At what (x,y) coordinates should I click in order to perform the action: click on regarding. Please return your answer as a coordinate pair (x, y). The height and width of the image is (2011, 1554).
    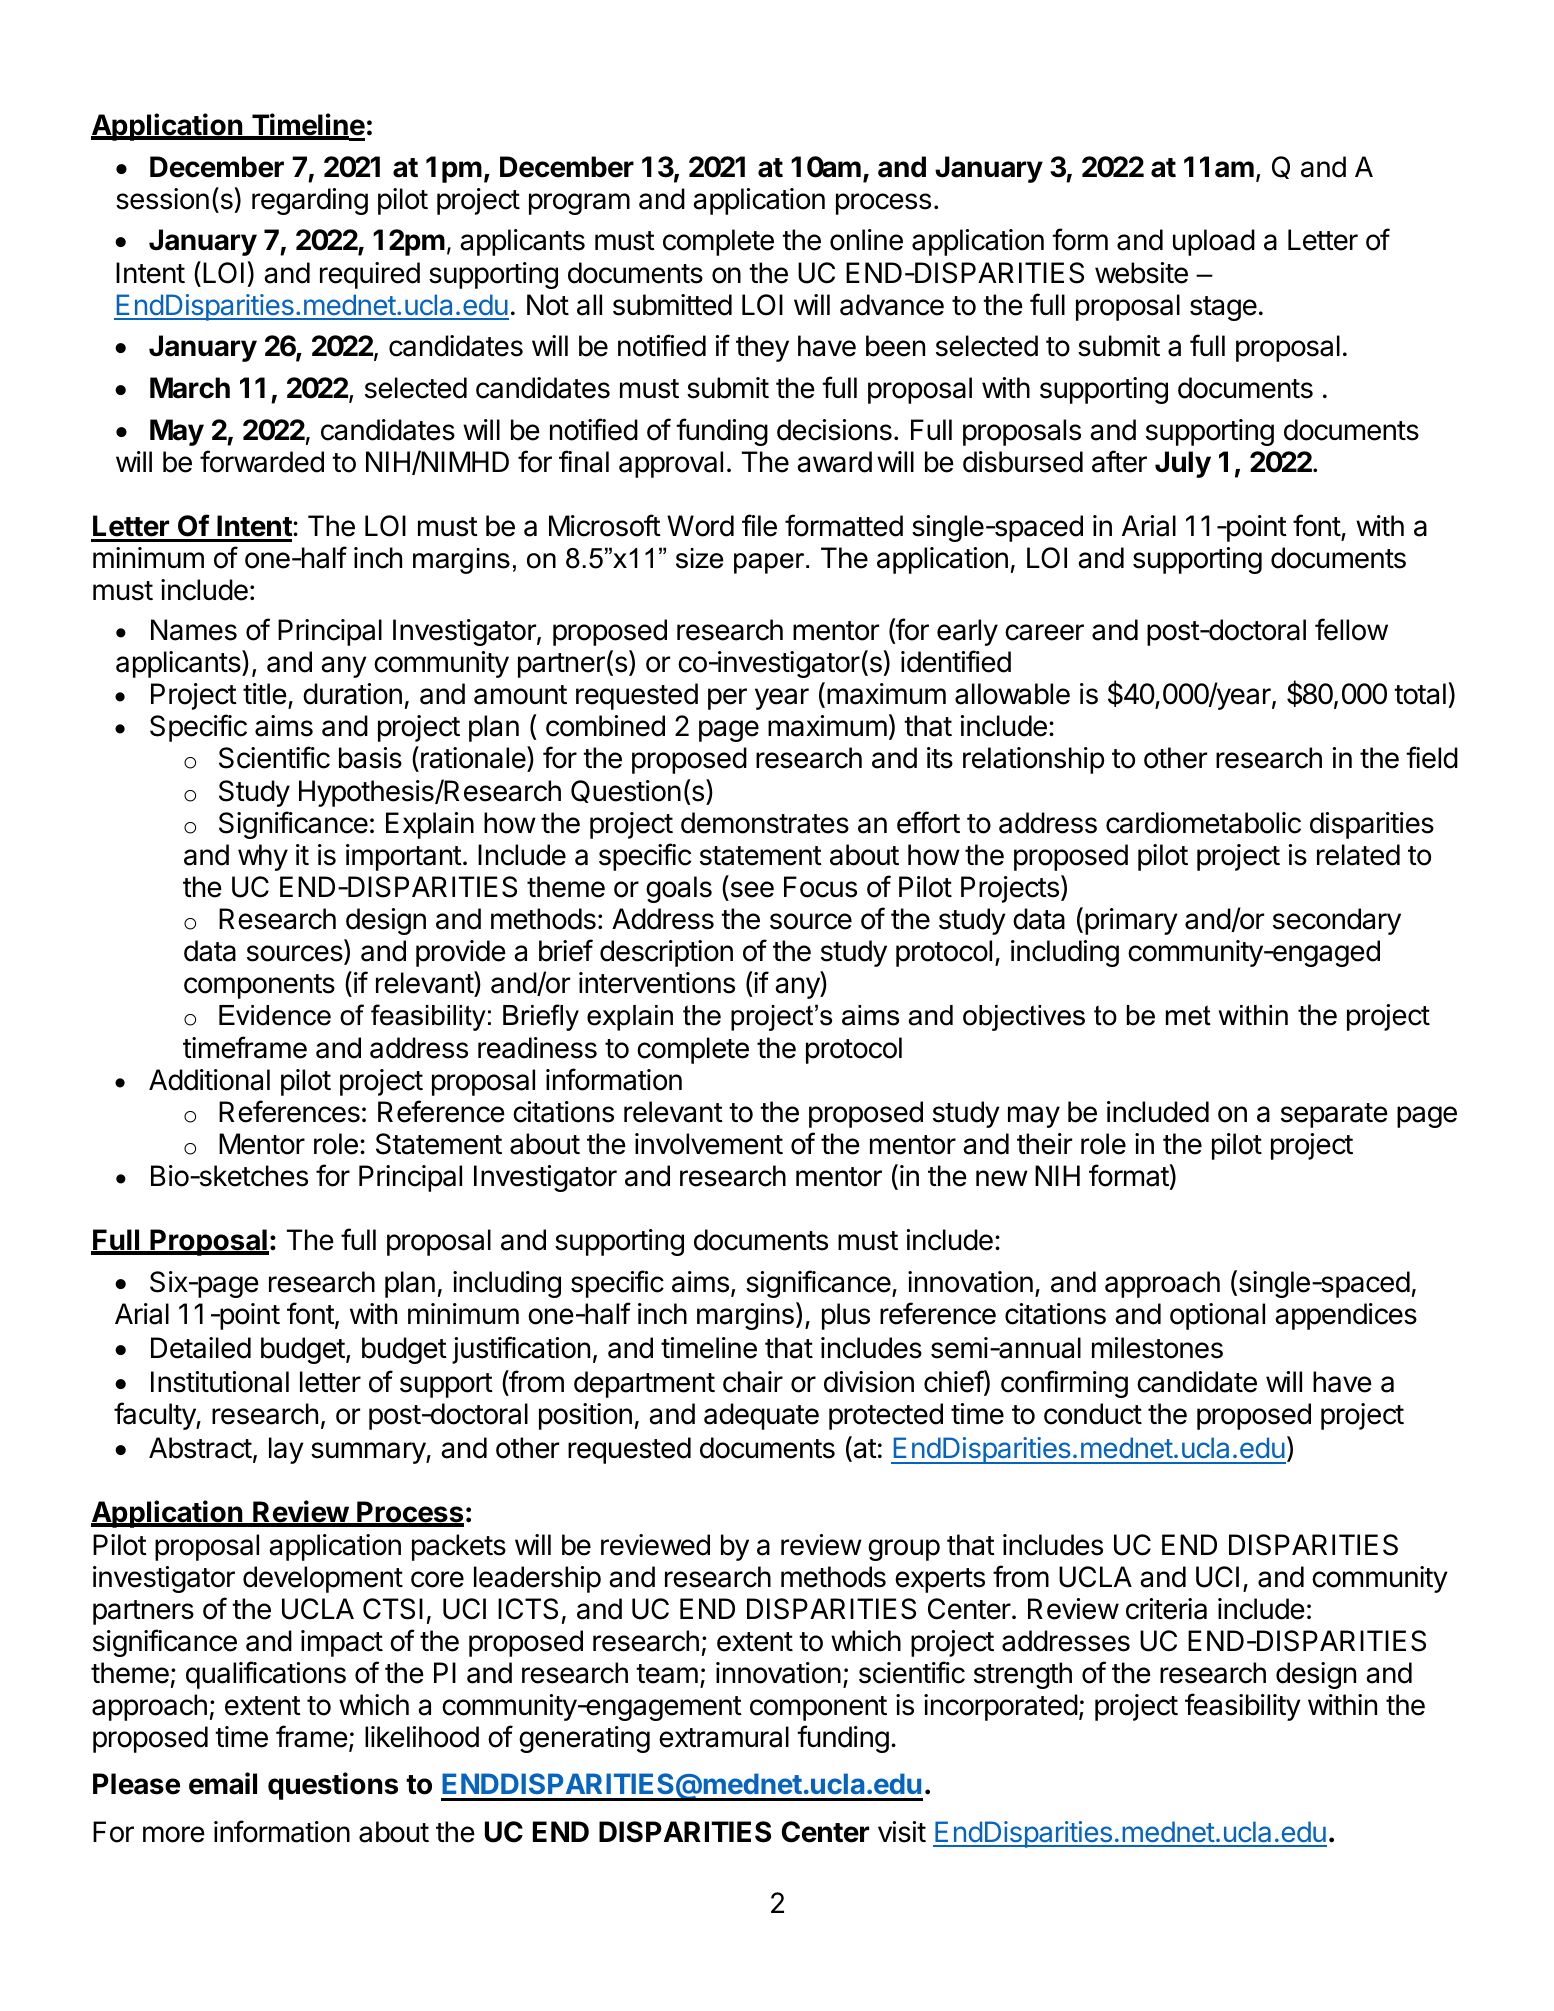
    Looking at the image, I should click on (310, 201).
